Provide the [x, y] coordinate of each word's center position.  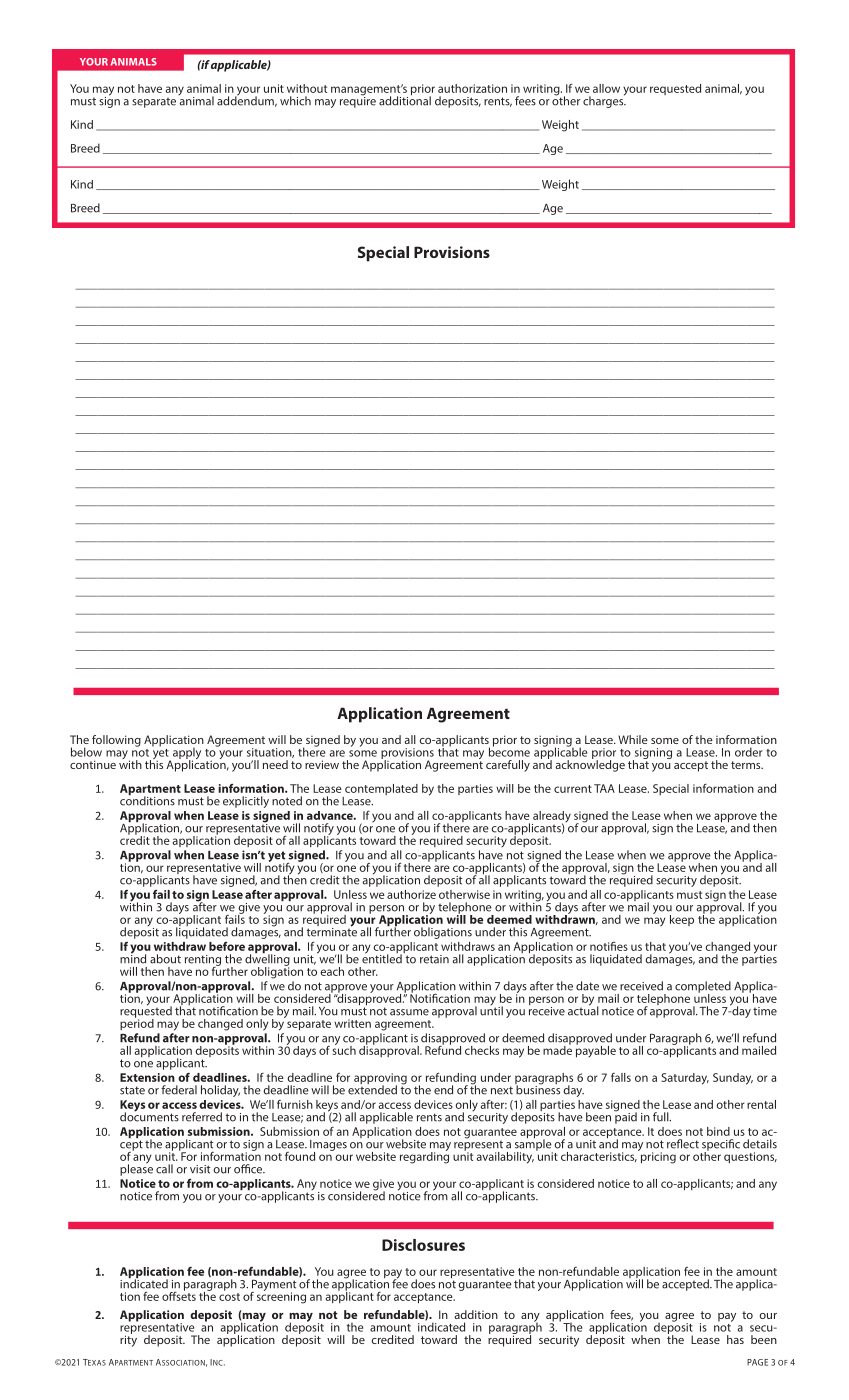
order [749, 752]
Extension [147, 1077]
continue [93, 764]
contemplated [380, 791]
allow [606, 88]
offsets [179, 1295]
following [116, 741]
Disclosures [423, 1245]
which [295, 101]
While [633, 739]
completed [703, 988]
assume [409, 1012]
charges [604, 101]
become [509, 751]
